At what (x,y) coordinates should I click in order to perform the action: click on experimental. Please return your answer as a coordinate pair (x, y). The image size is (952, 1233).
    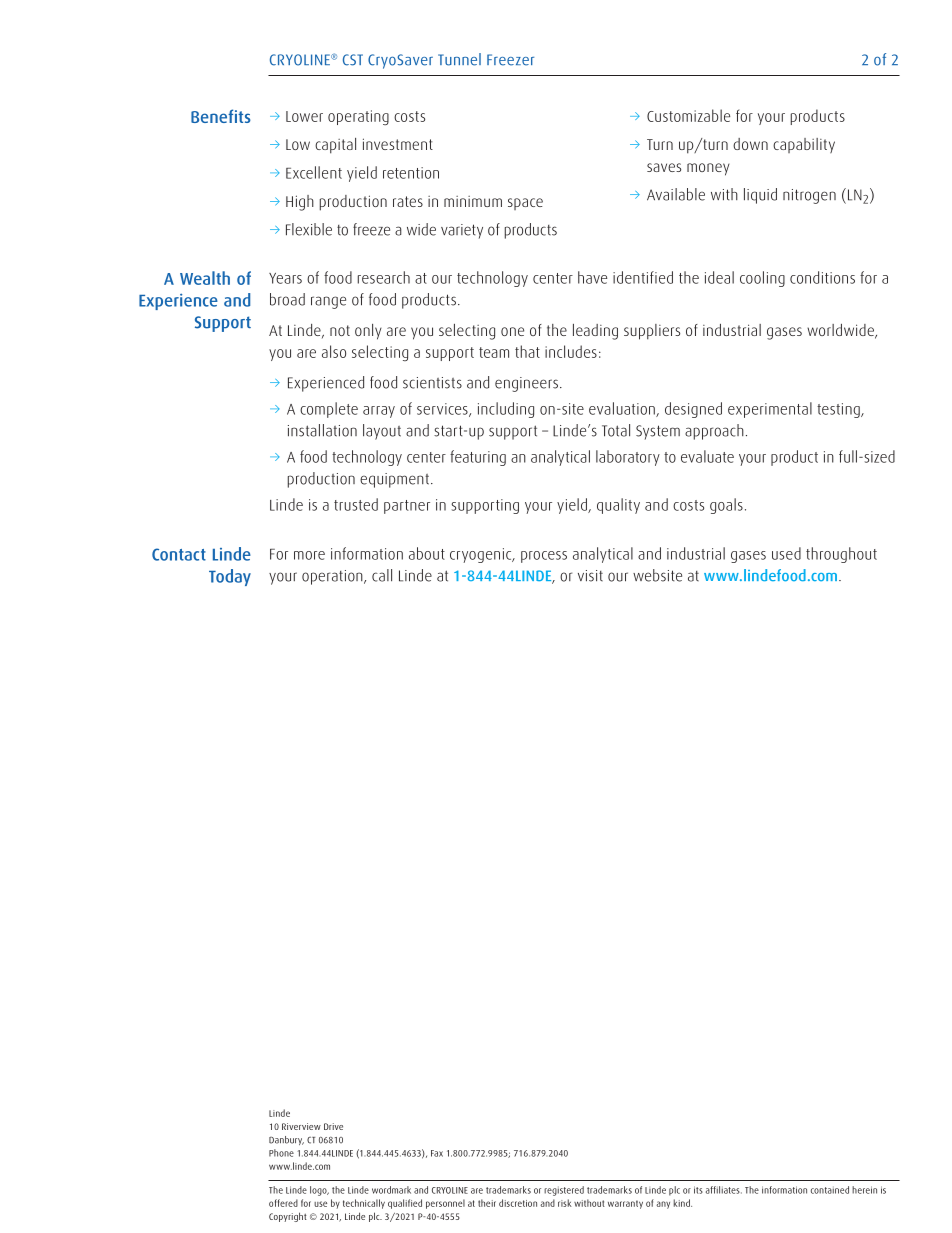
    Looking at the image, I should click on (770, 410).
